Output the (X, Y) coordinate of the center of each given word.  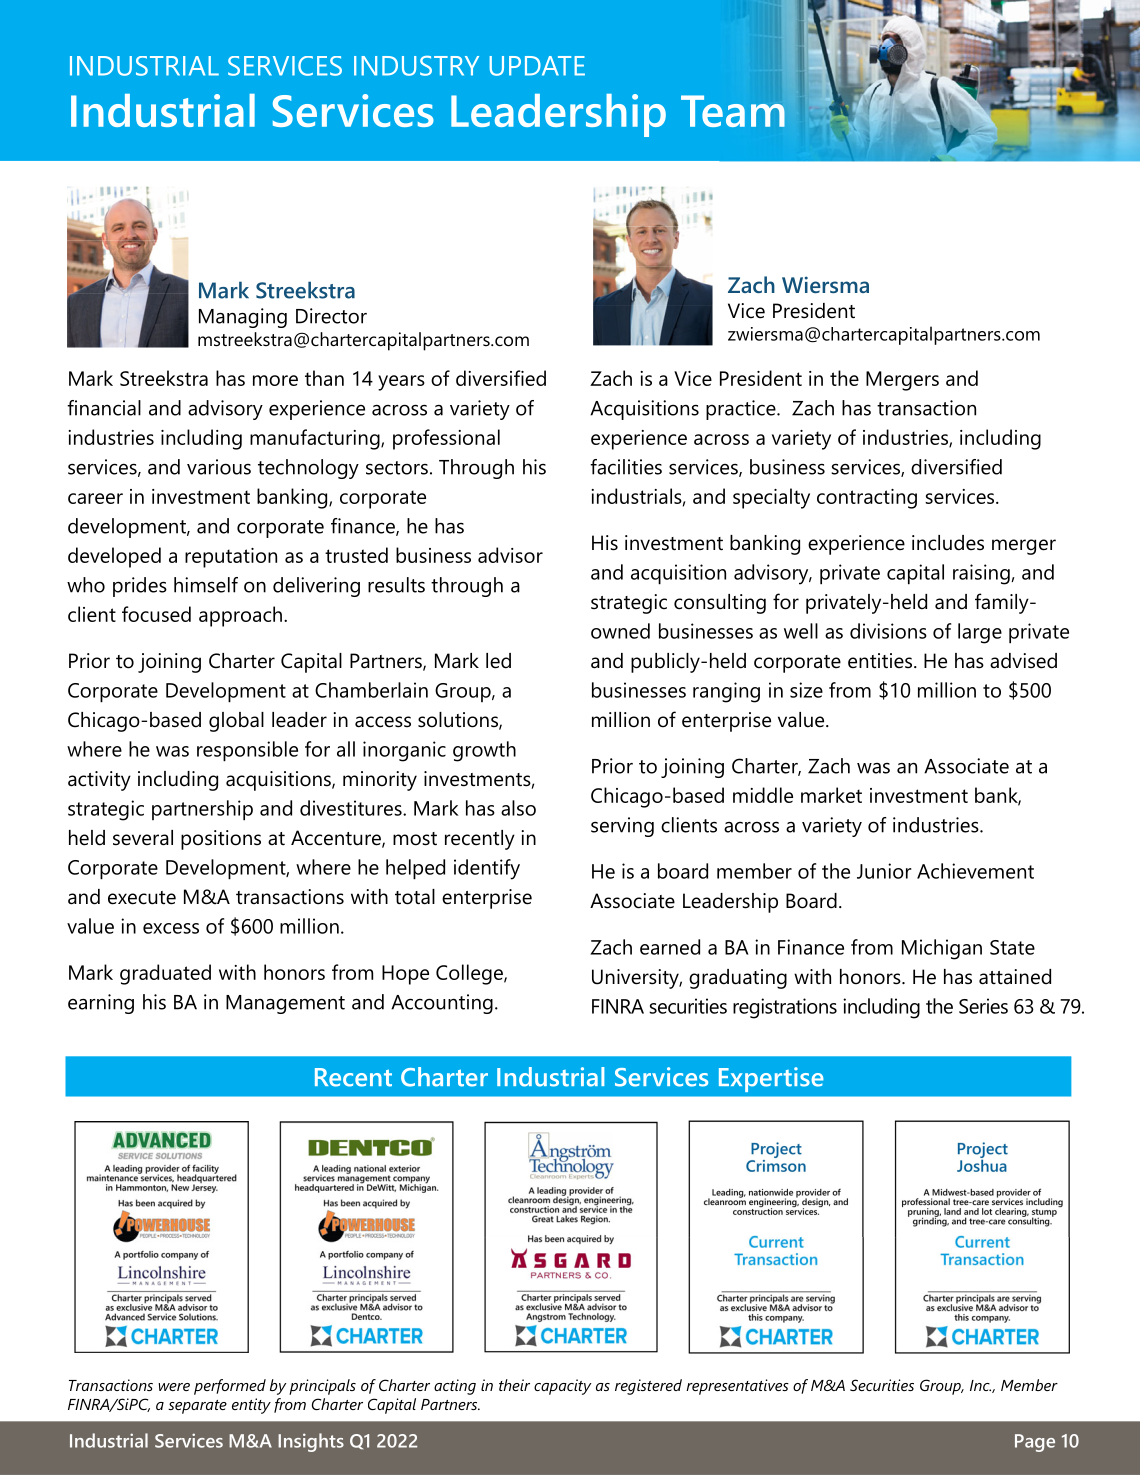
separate (197, 1407)
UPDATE (537, 66)
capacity (563, 1387)
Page (1035, 1443)
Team (733, 111)
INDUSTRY (416, 66)
